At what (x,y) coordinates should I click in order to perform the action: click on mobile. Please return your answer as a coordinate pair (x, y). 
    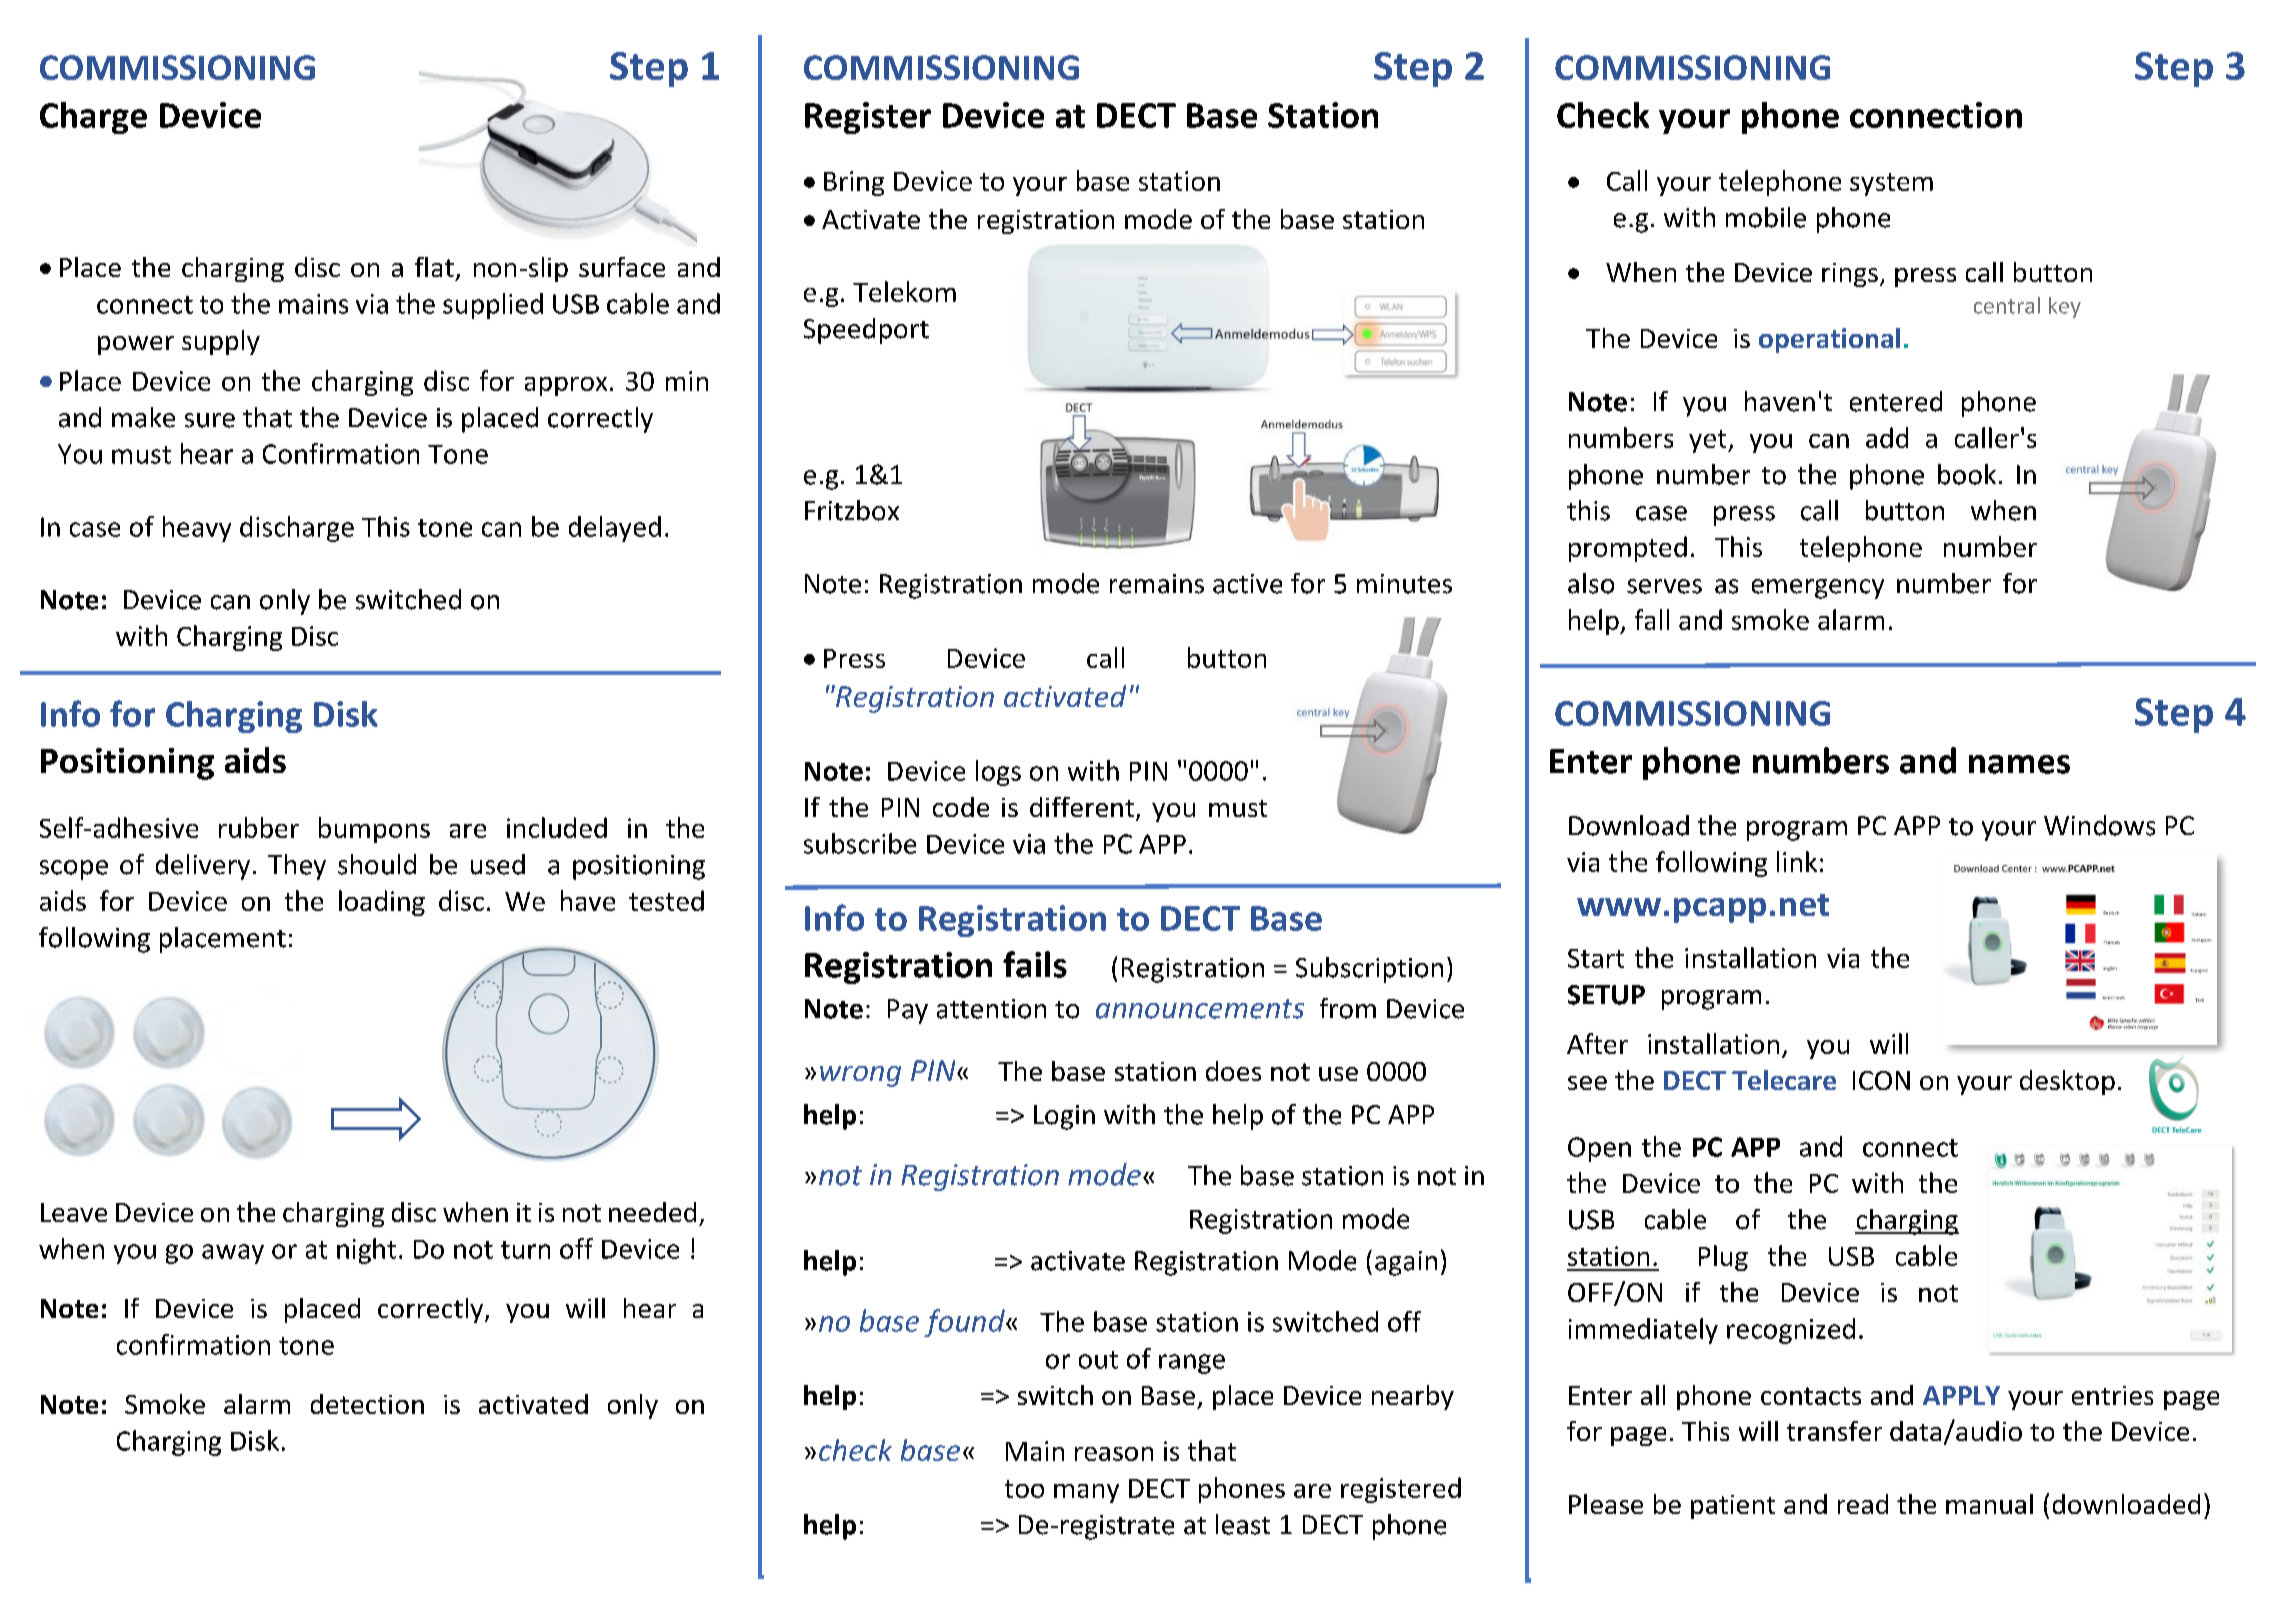
    Looking at the image, I should click on (1766, 217).
